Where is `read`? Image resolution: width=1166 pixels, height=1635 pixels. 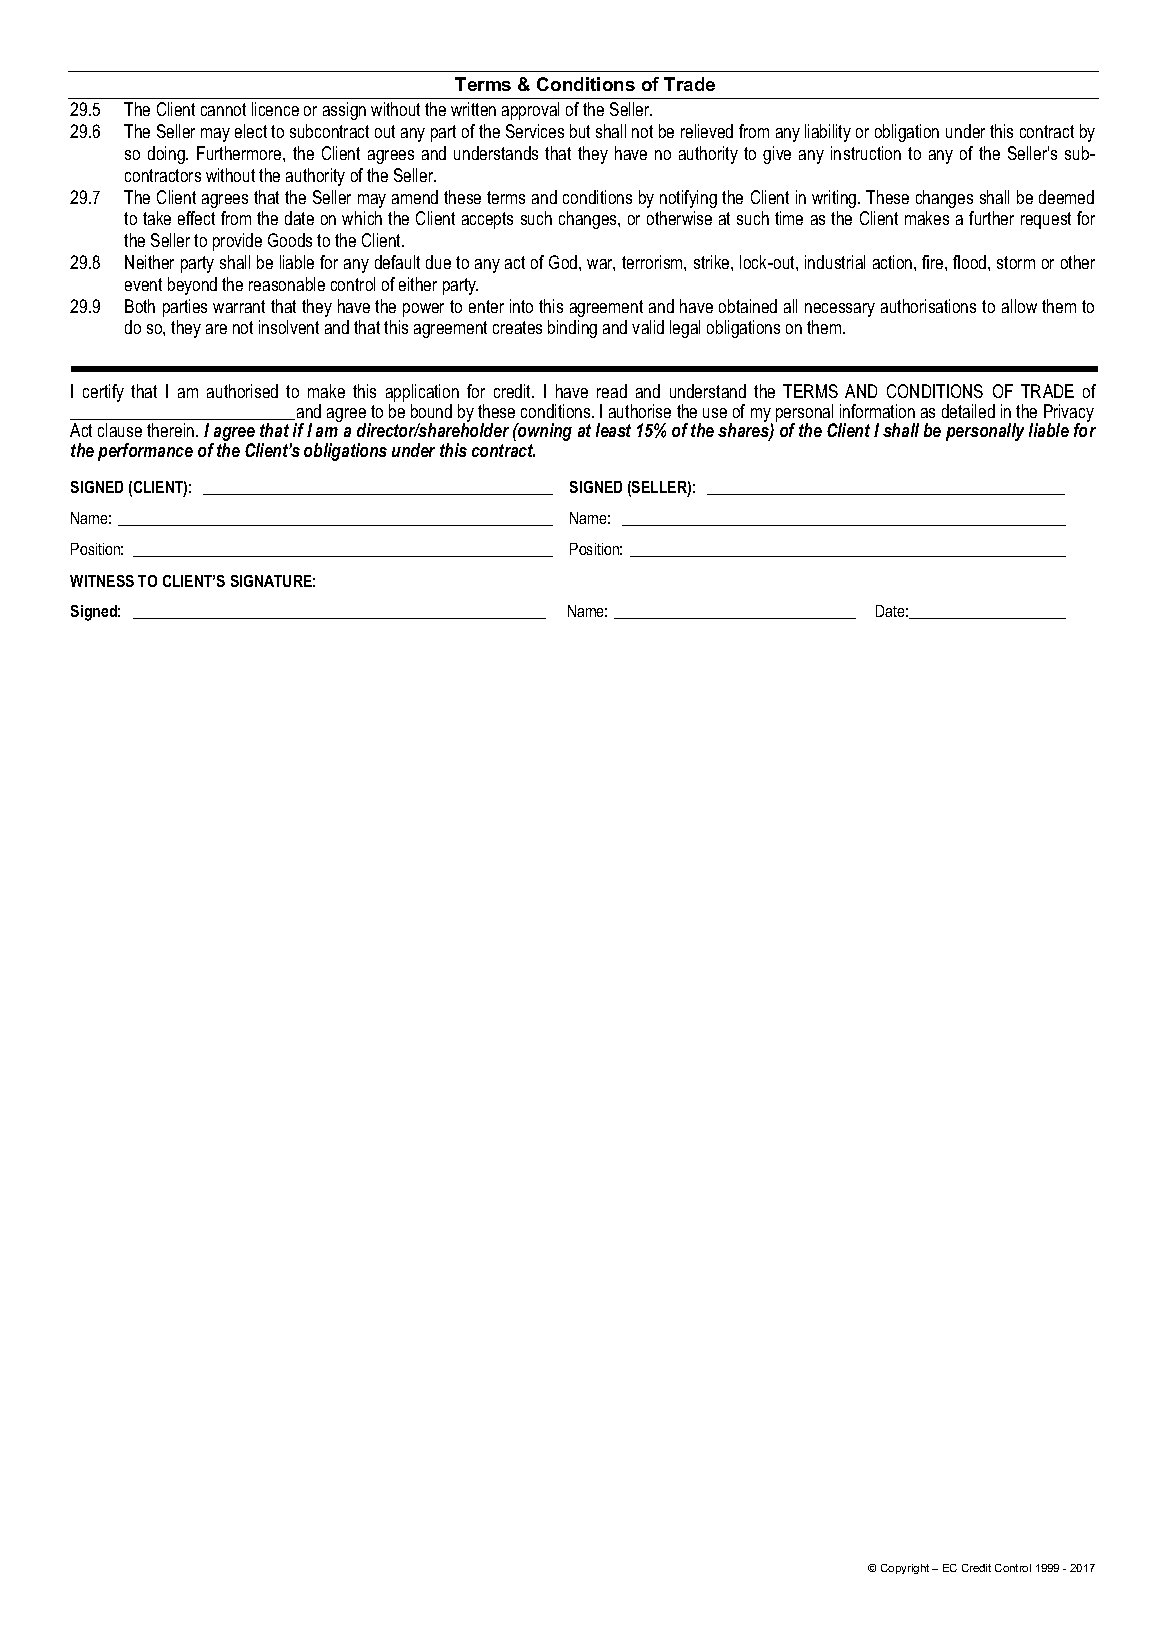 read is located at coordinates (612, 391).
